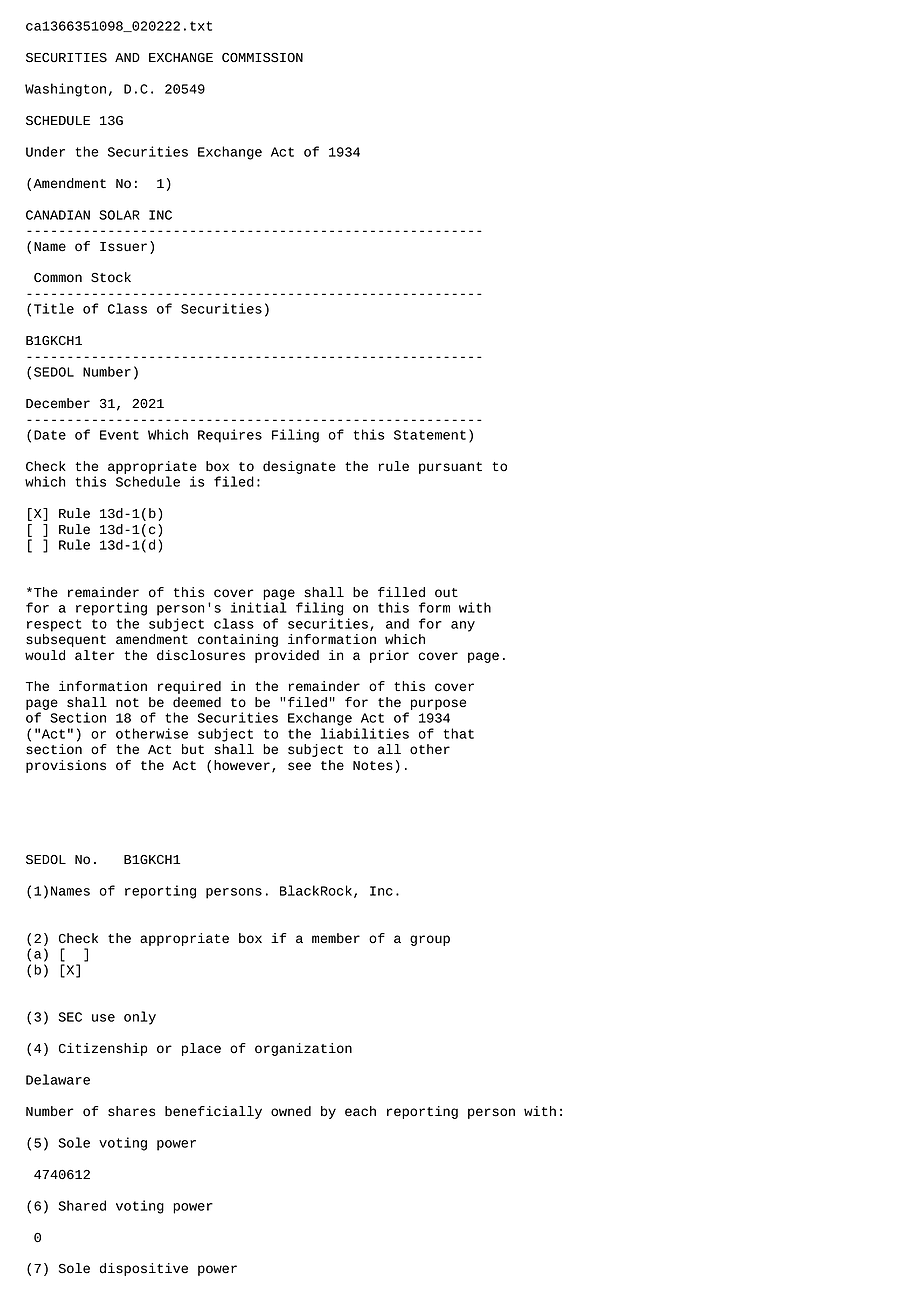 The width and height of the screenshot is (924, 1308). I want to click on COMMISSION, so click(262, 58).
